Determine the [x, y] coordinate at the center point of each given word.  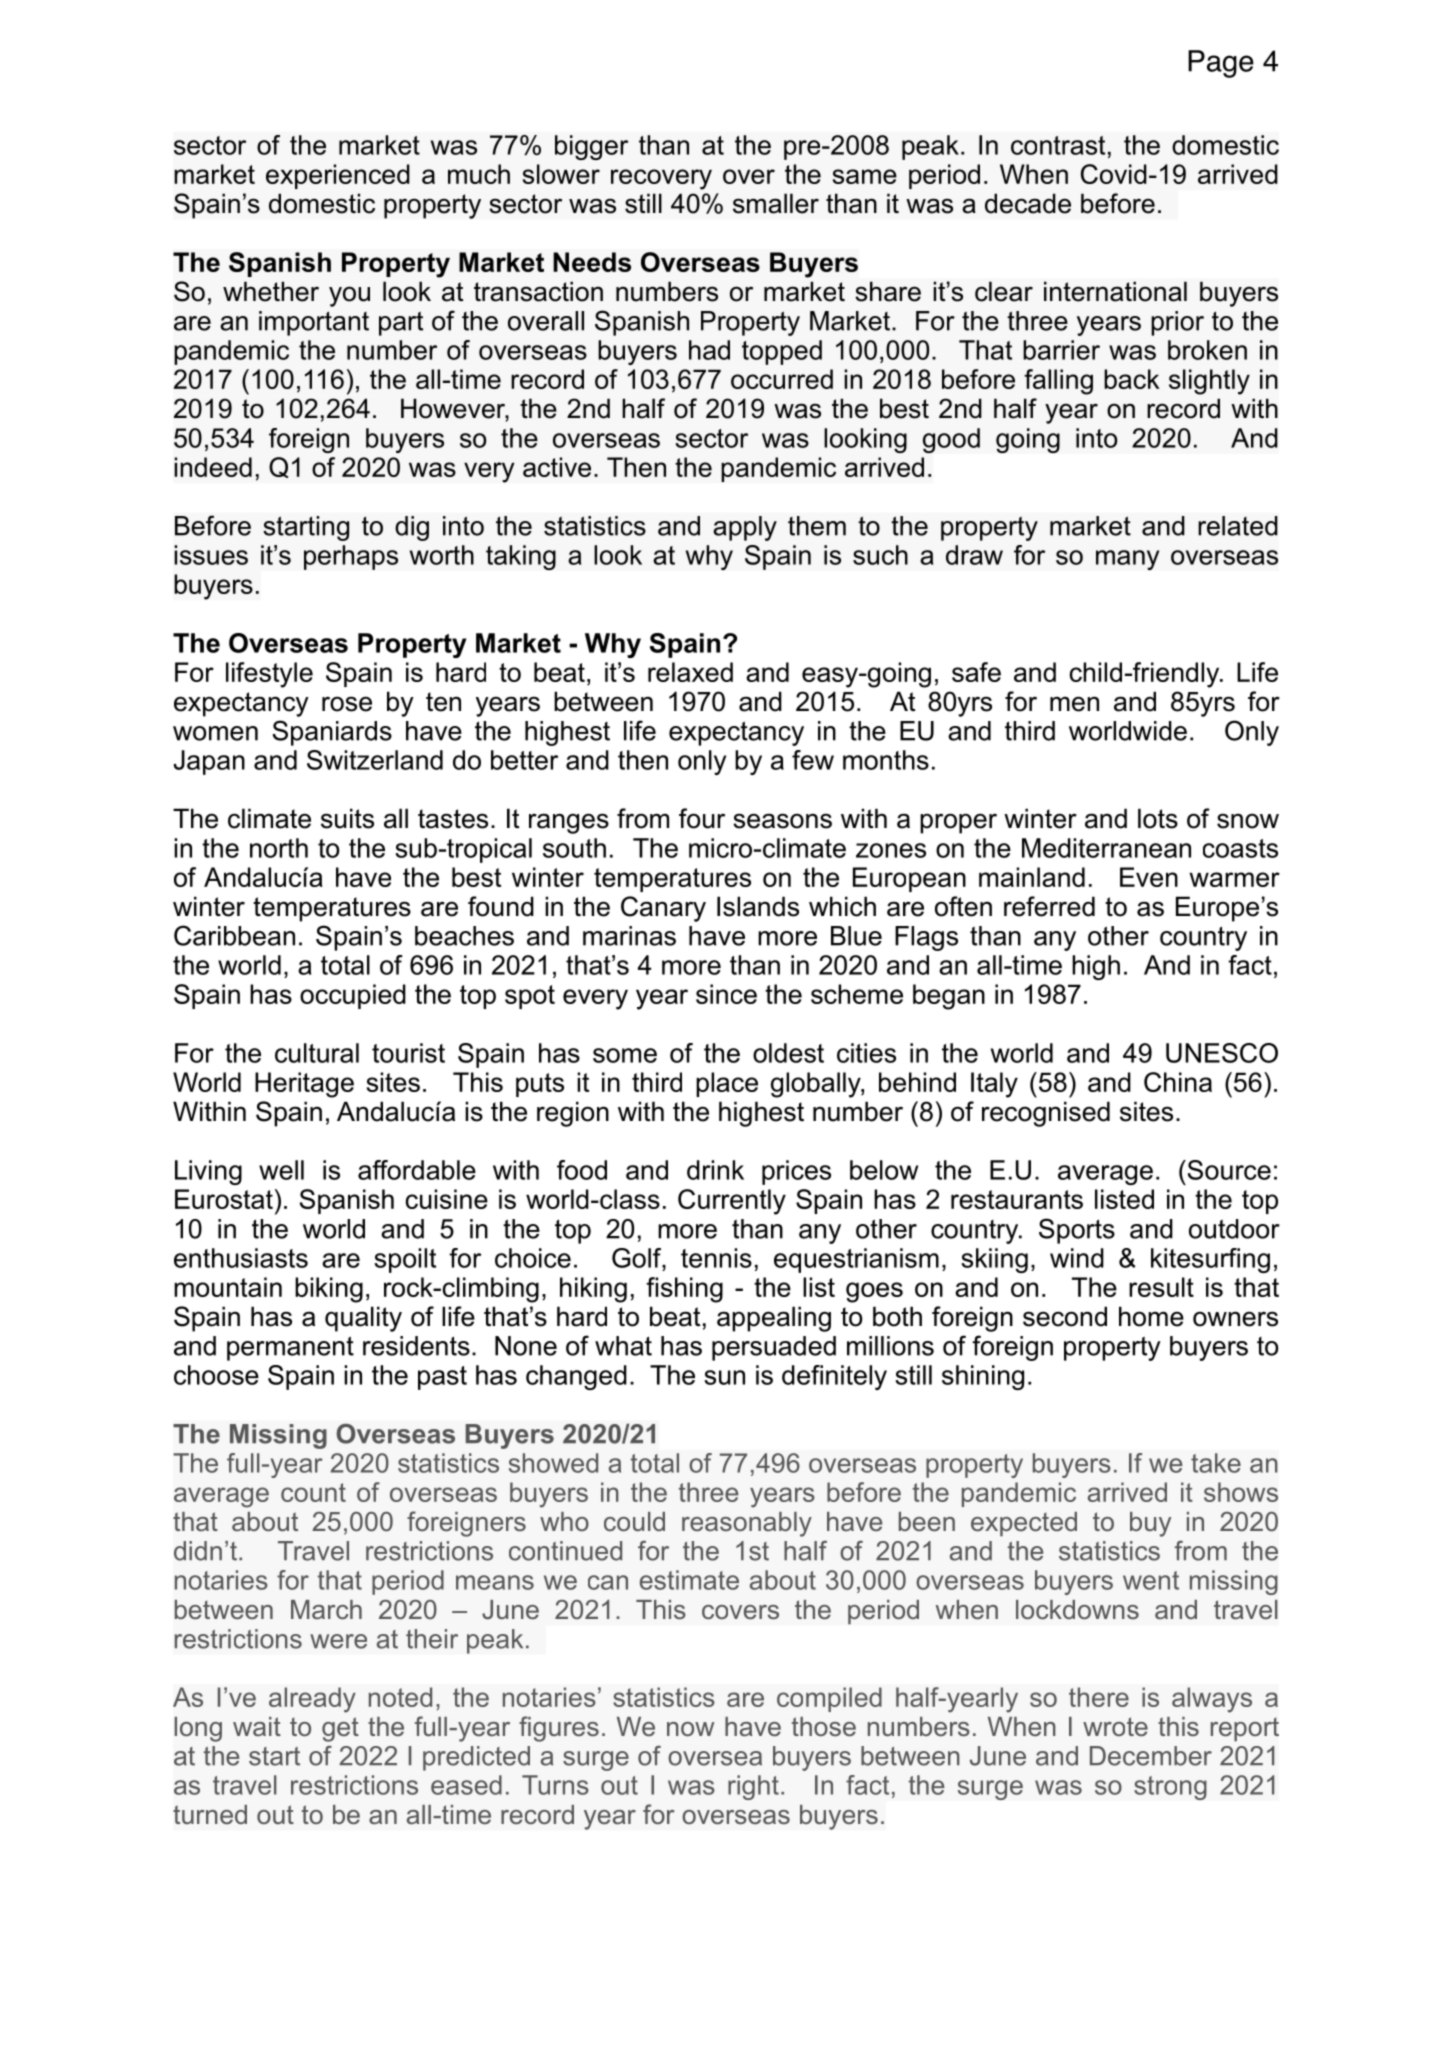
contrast [1058, 145]
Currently [732, 1202]
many [1127, 560]
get [340, 1729]
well [281, 1170]
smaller [776, 203]
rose [347, 704]
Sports [1077, 1231]
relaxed [690, 672]
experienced [338, 176]
